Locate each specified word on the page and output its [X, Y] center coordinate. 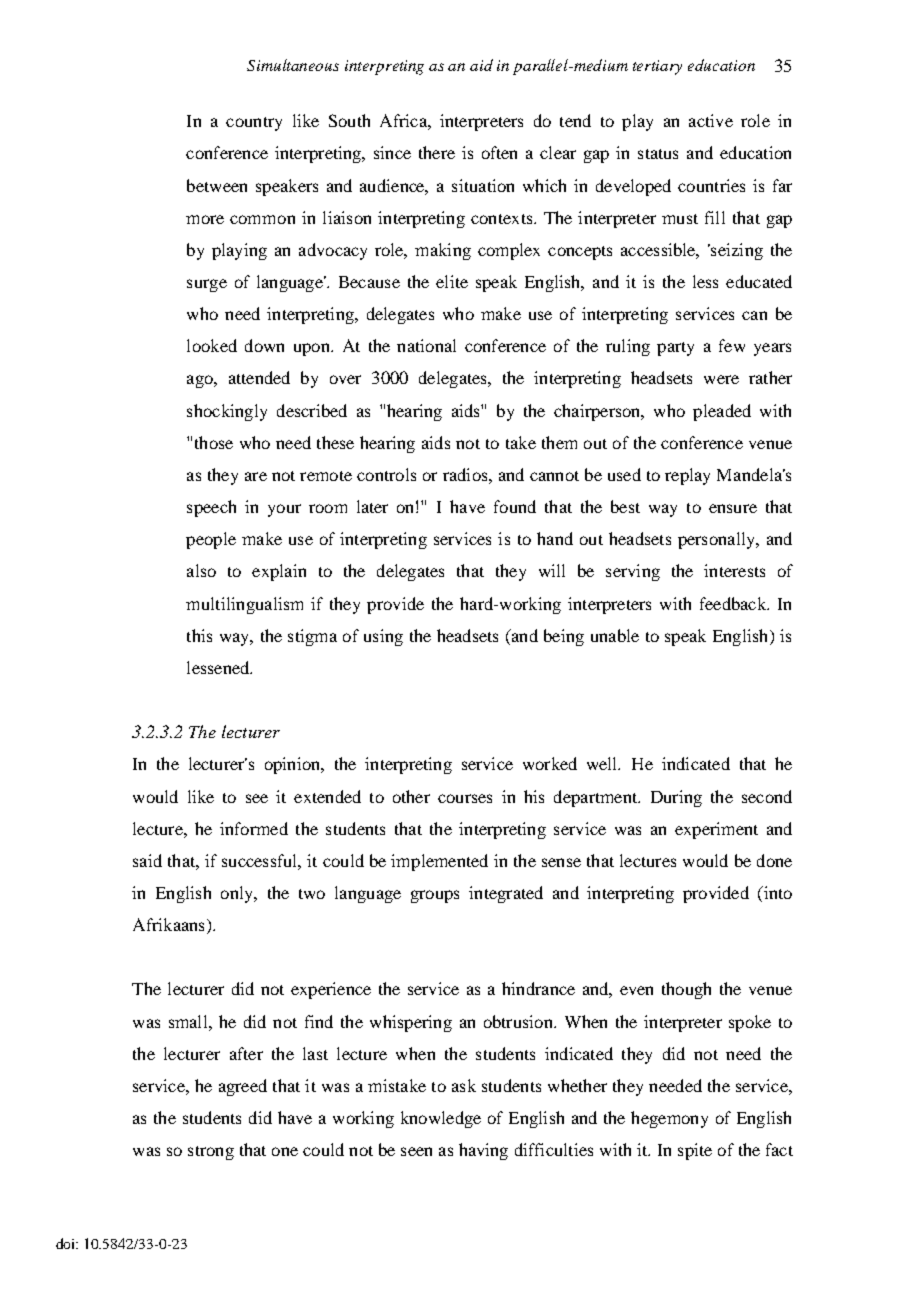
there [437, 152]
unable [615, 635]
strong [211, 1153]
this [199, 635]
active [711, 120]
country [254, 124]
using [383, 637]
